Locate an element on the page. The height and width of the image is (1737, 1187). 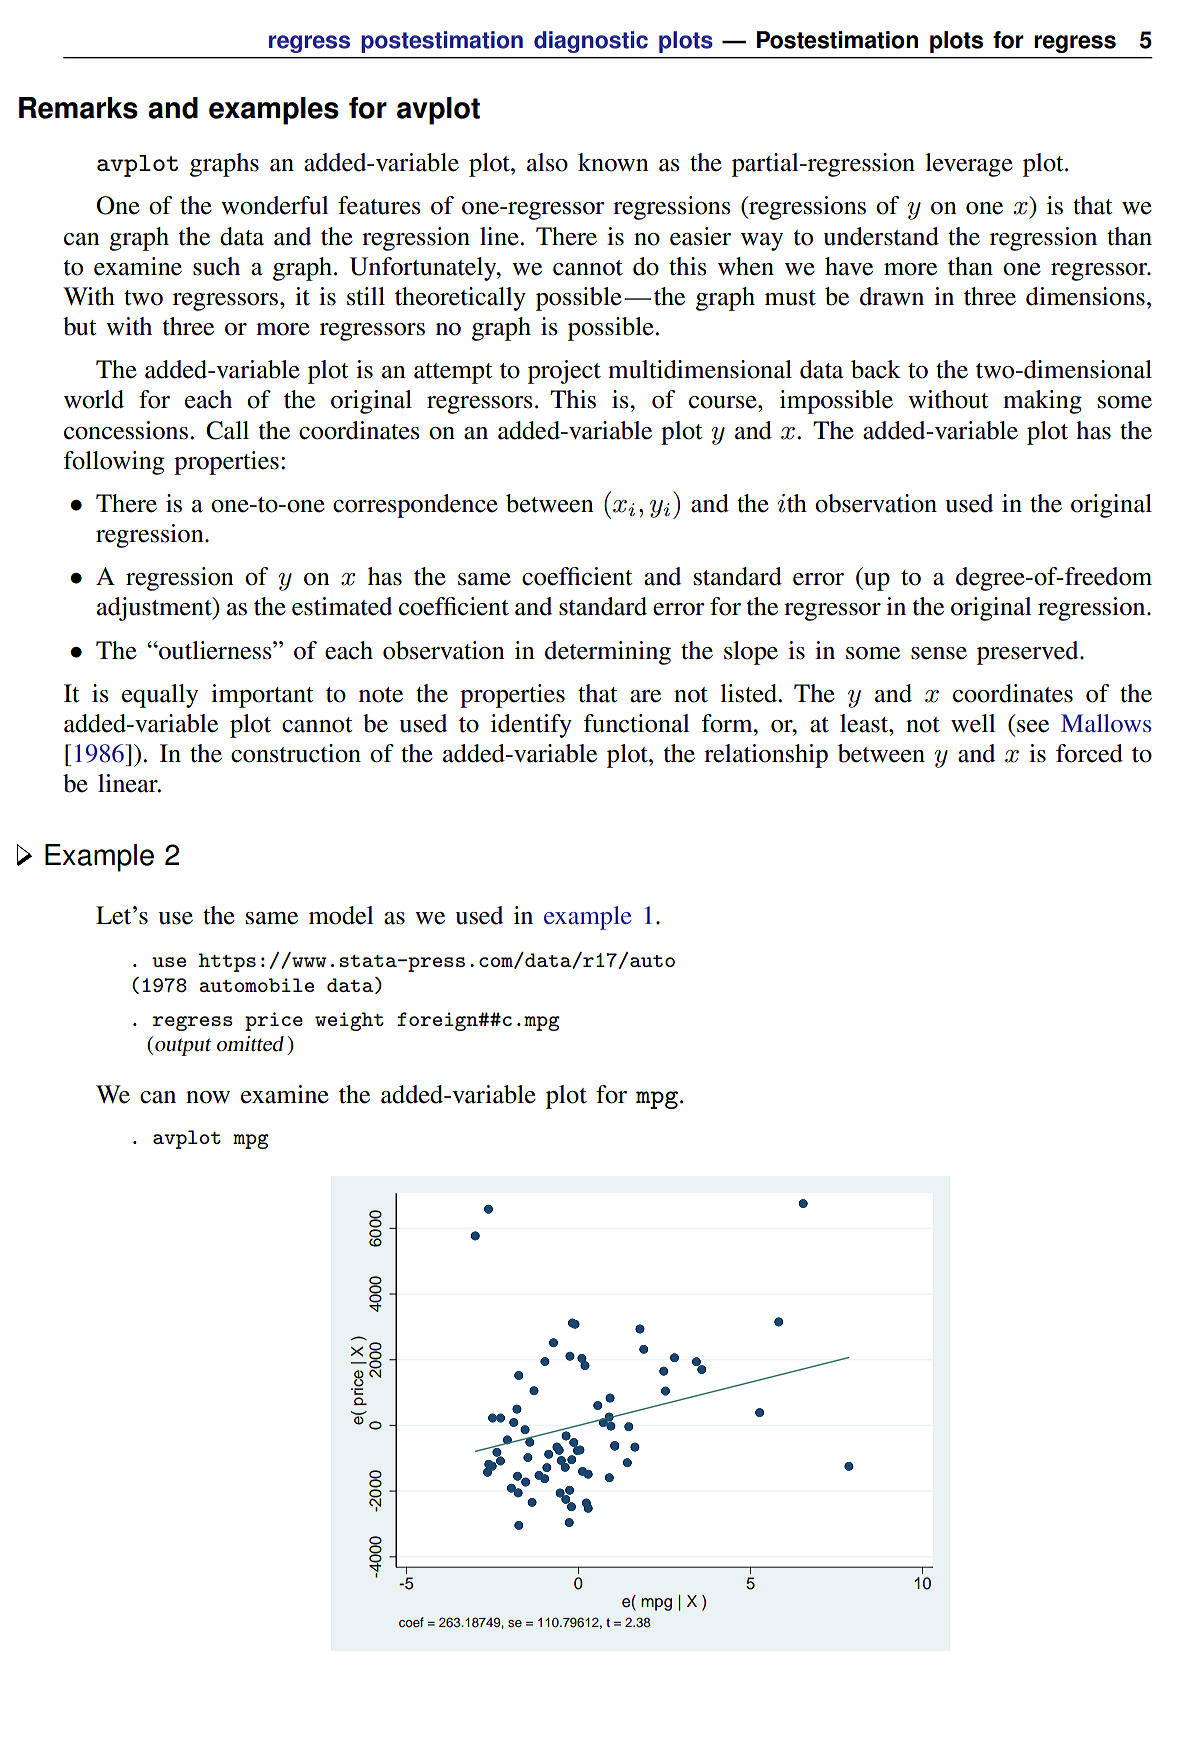
understand is located at coordinates (881, 236).
